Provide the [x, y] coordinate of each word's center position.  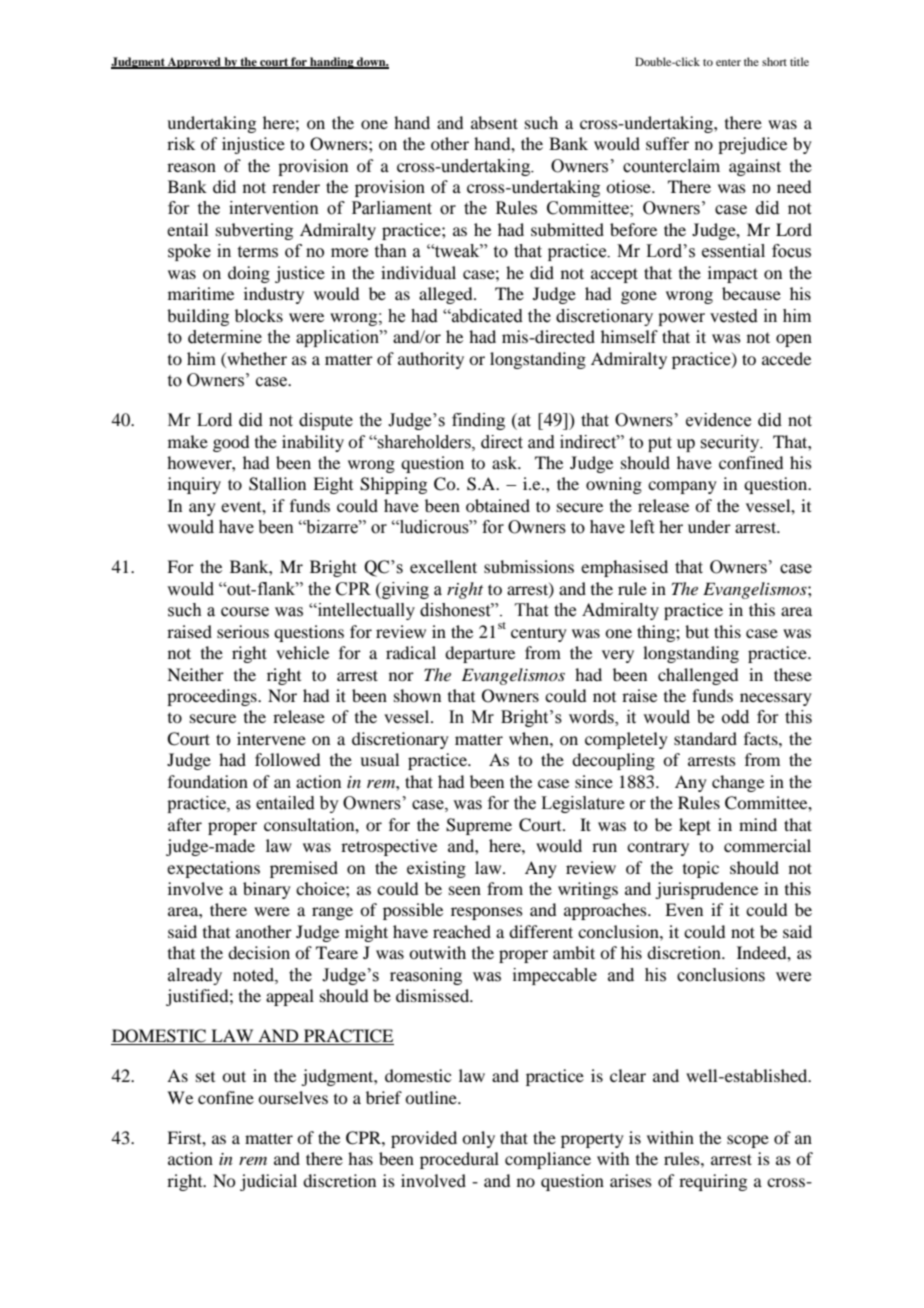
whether [256, 358]
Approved [194, 63]
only [478, 1139]
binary [267, 890]
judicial [268, 1182]
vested [734, 316]
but [697, 631]
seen [465, 890]
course [245, 612]
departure [480, 654]
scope [748, 1141]
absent [494, 122]
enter [728, 62]
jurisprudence [706, 890]
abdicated [486, 316]
